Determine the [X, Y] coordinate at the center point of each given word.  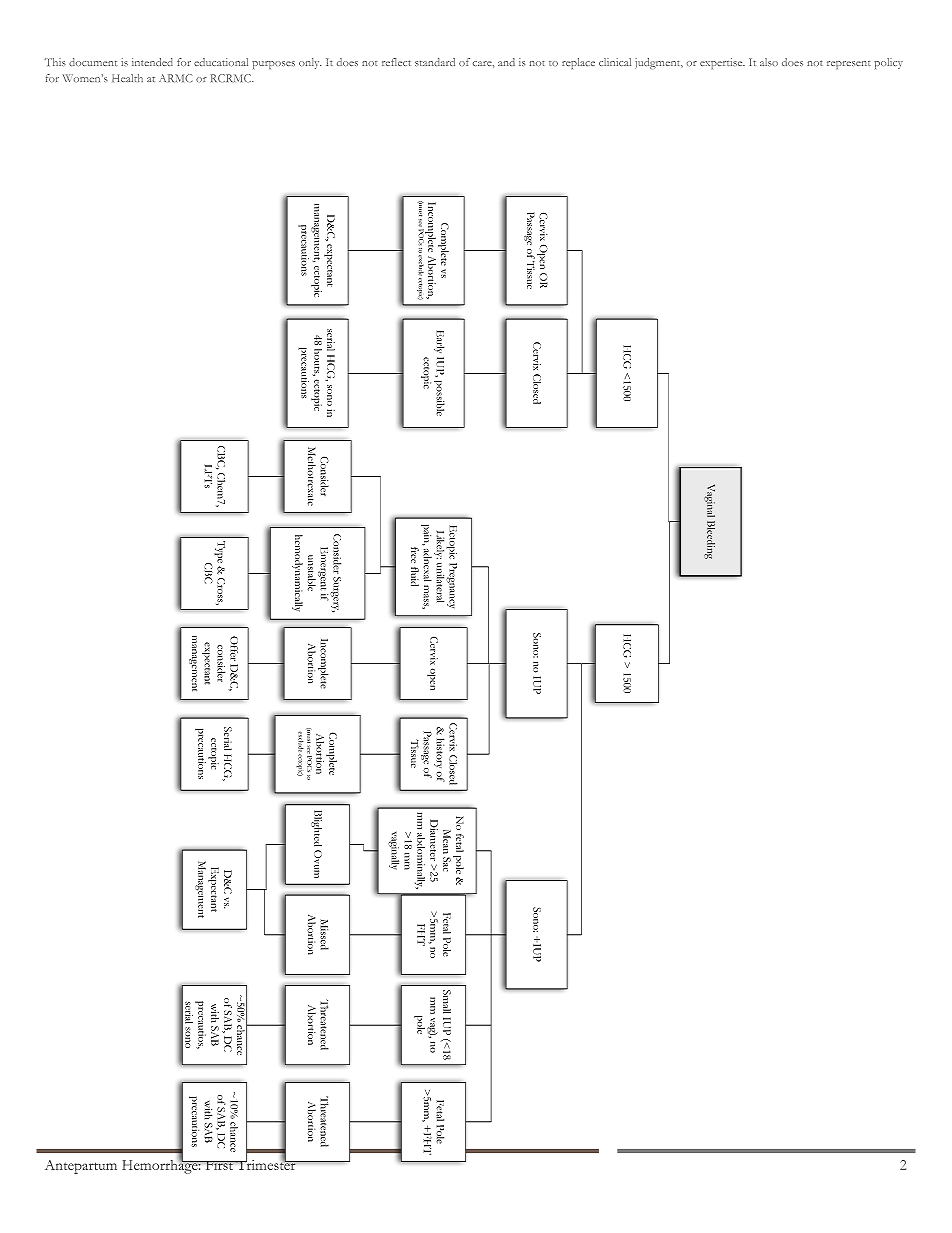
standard [435, 62]
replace [578, 63]
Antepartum [81, 1167]
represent [849, 65]
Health [127, 78]
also [769, 62]
